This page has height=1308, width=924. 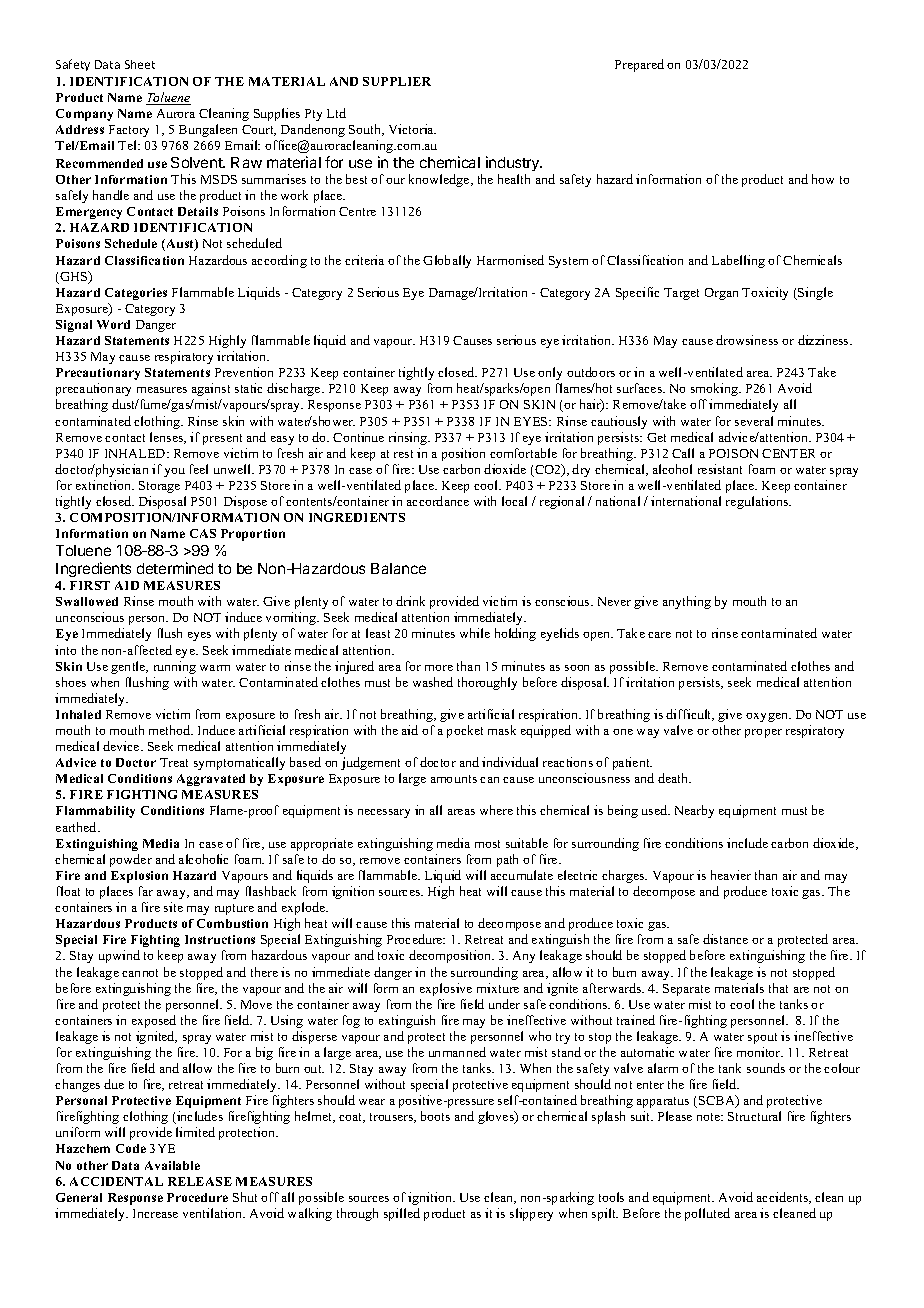 What do you see at coordinates (412, 129) in the page?
I see `Victoria` at bounding box center [412, 129].
